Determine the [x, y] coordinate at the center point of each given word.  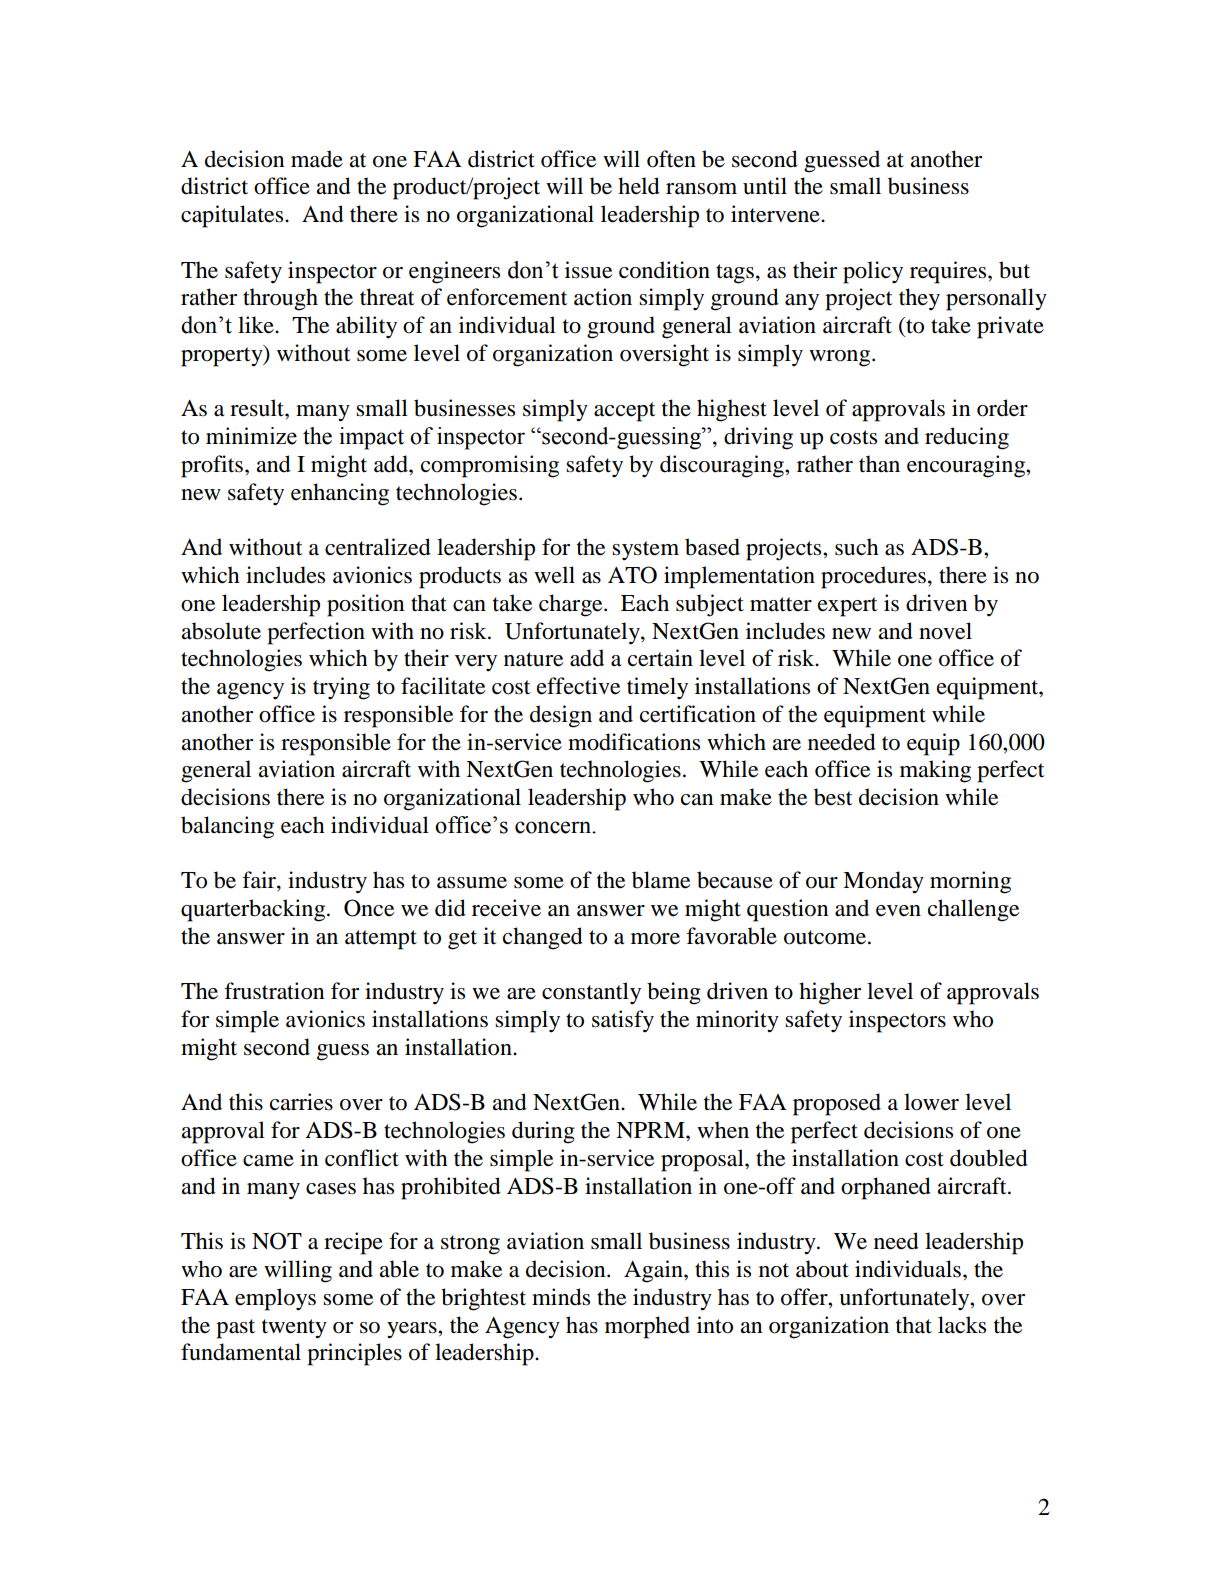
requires [949, 272]
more [655, 939]
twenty [294, 1329]
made [317, 159]
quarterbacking [254, 910]
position [365, 605]
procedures [873, 577]
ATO [632, 575]
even [898, 911]
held [639, 186]
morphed [647, 1327]
